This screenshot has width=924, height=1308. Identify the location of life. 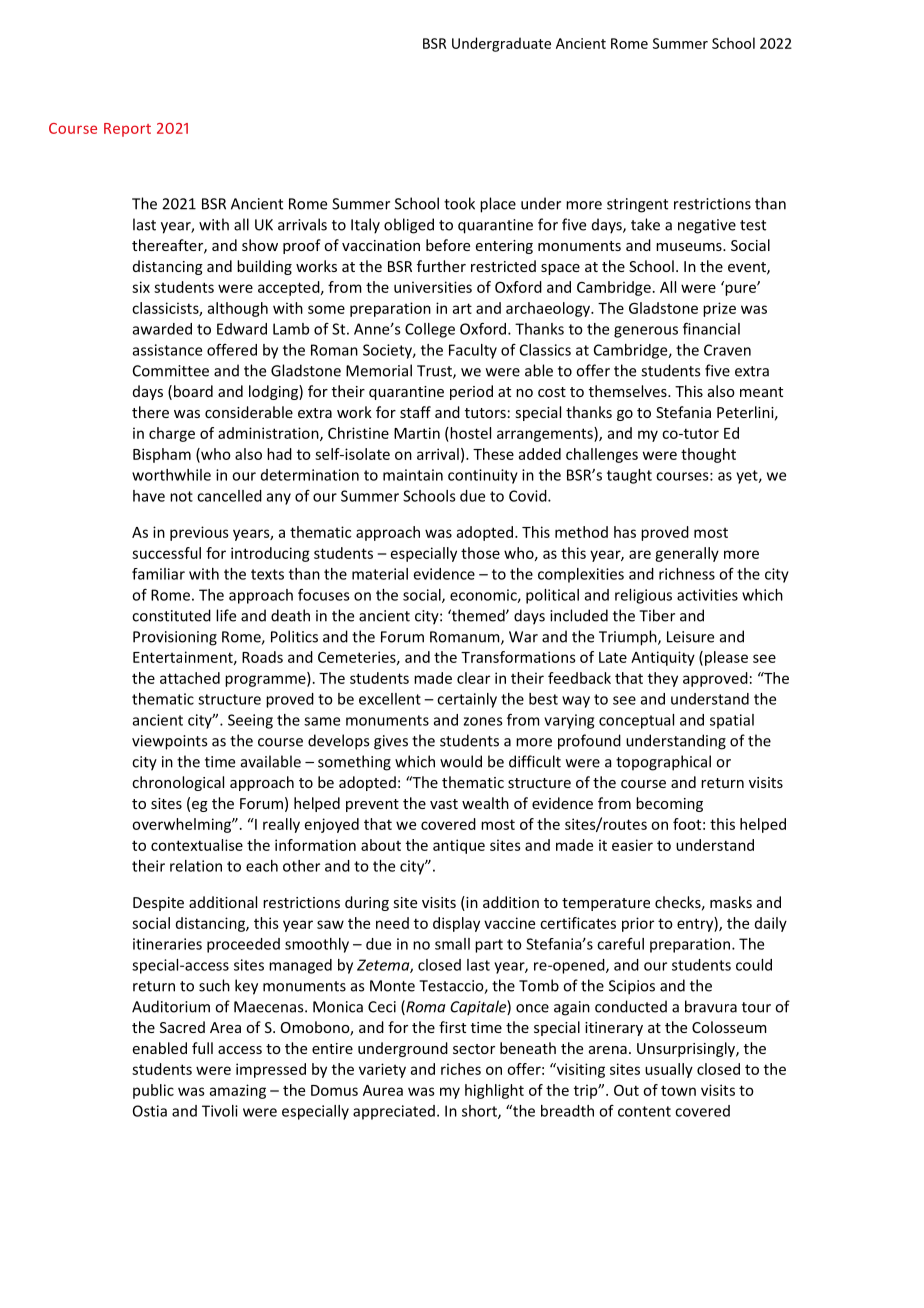
(226, 615).
